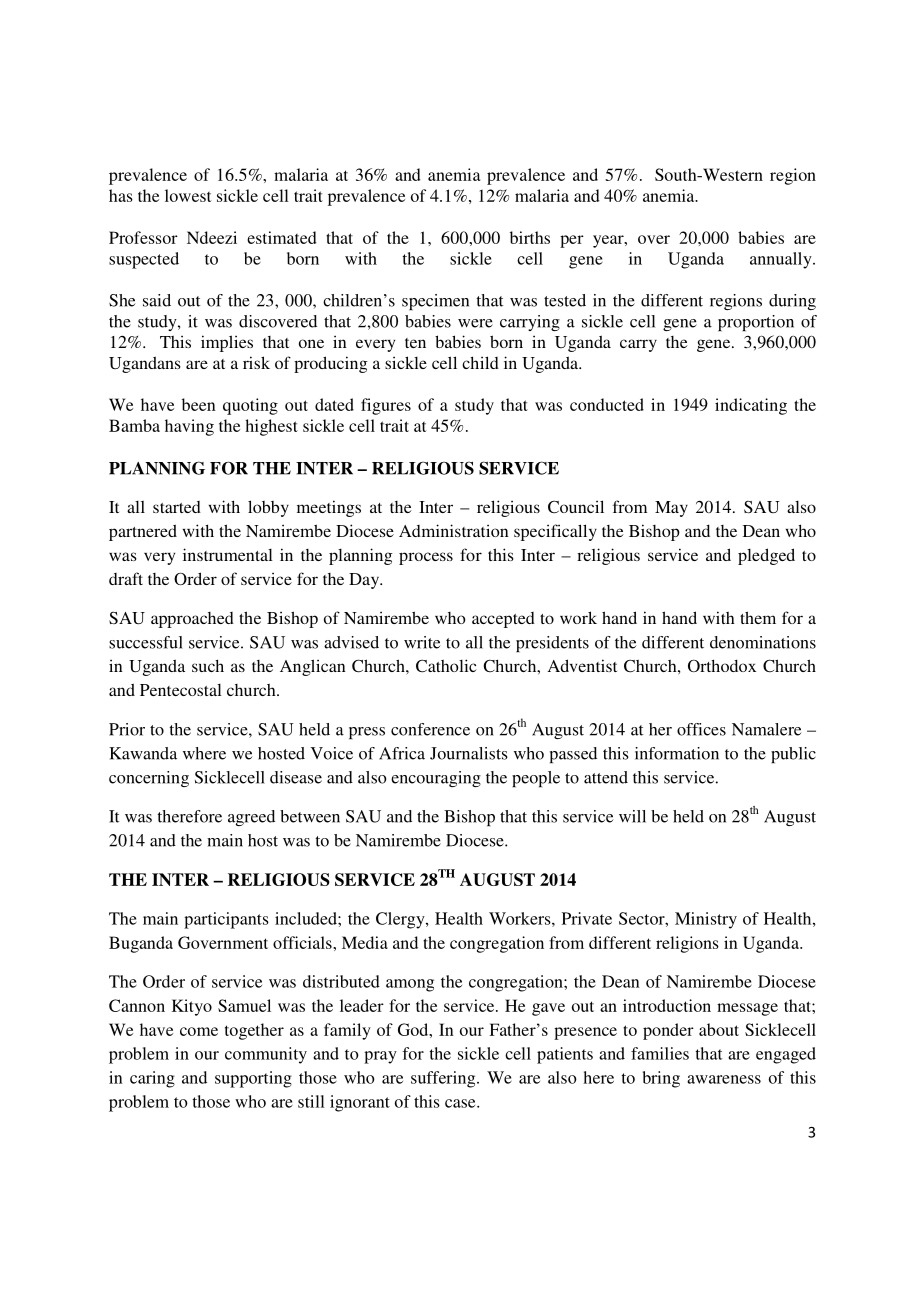  What do you see at coordinates (677, 753) in the image?
I see `information` at bounding box center [677, 753].
